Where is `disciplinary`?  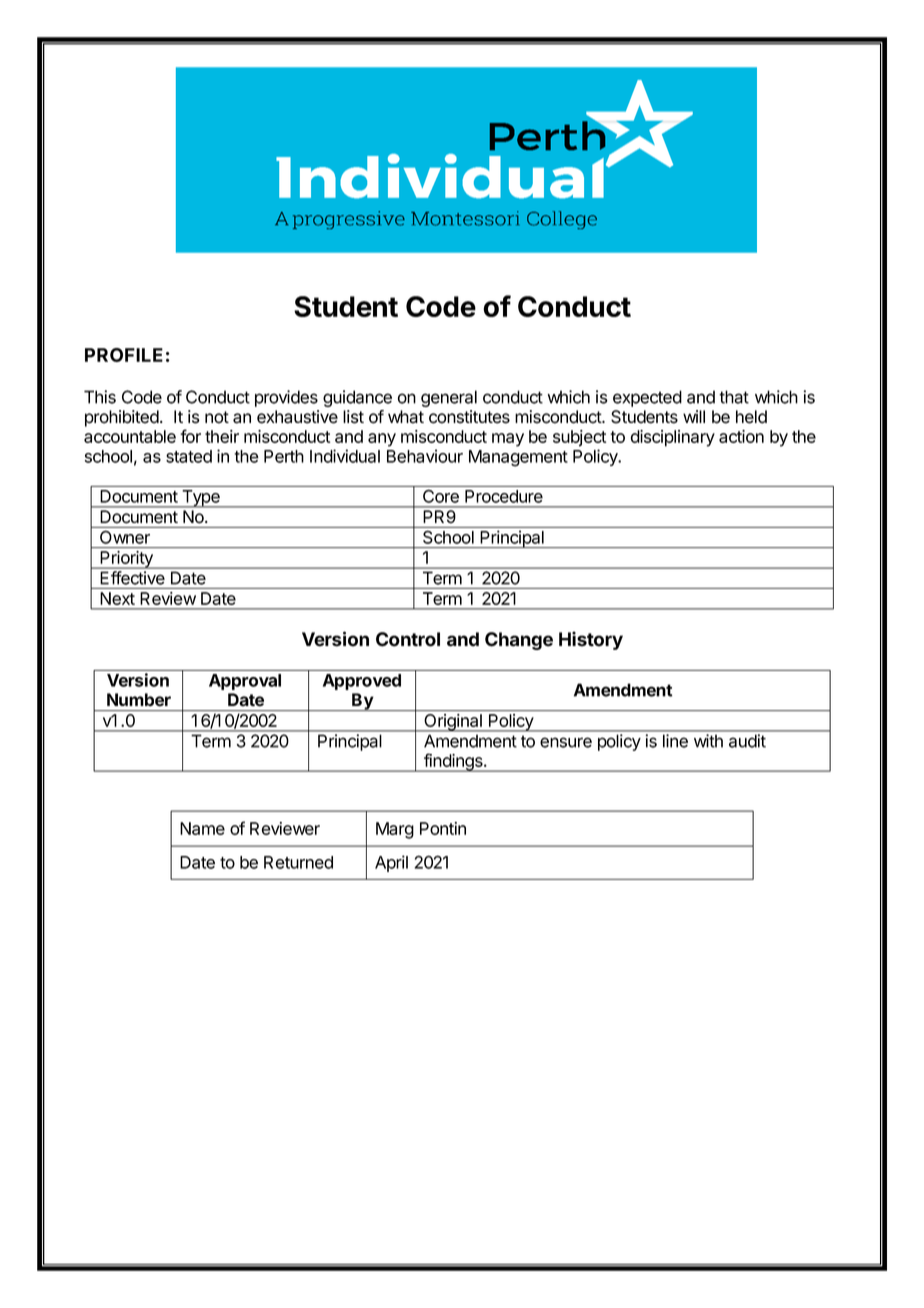
disciplinary is located at coordinates (673, 438).
